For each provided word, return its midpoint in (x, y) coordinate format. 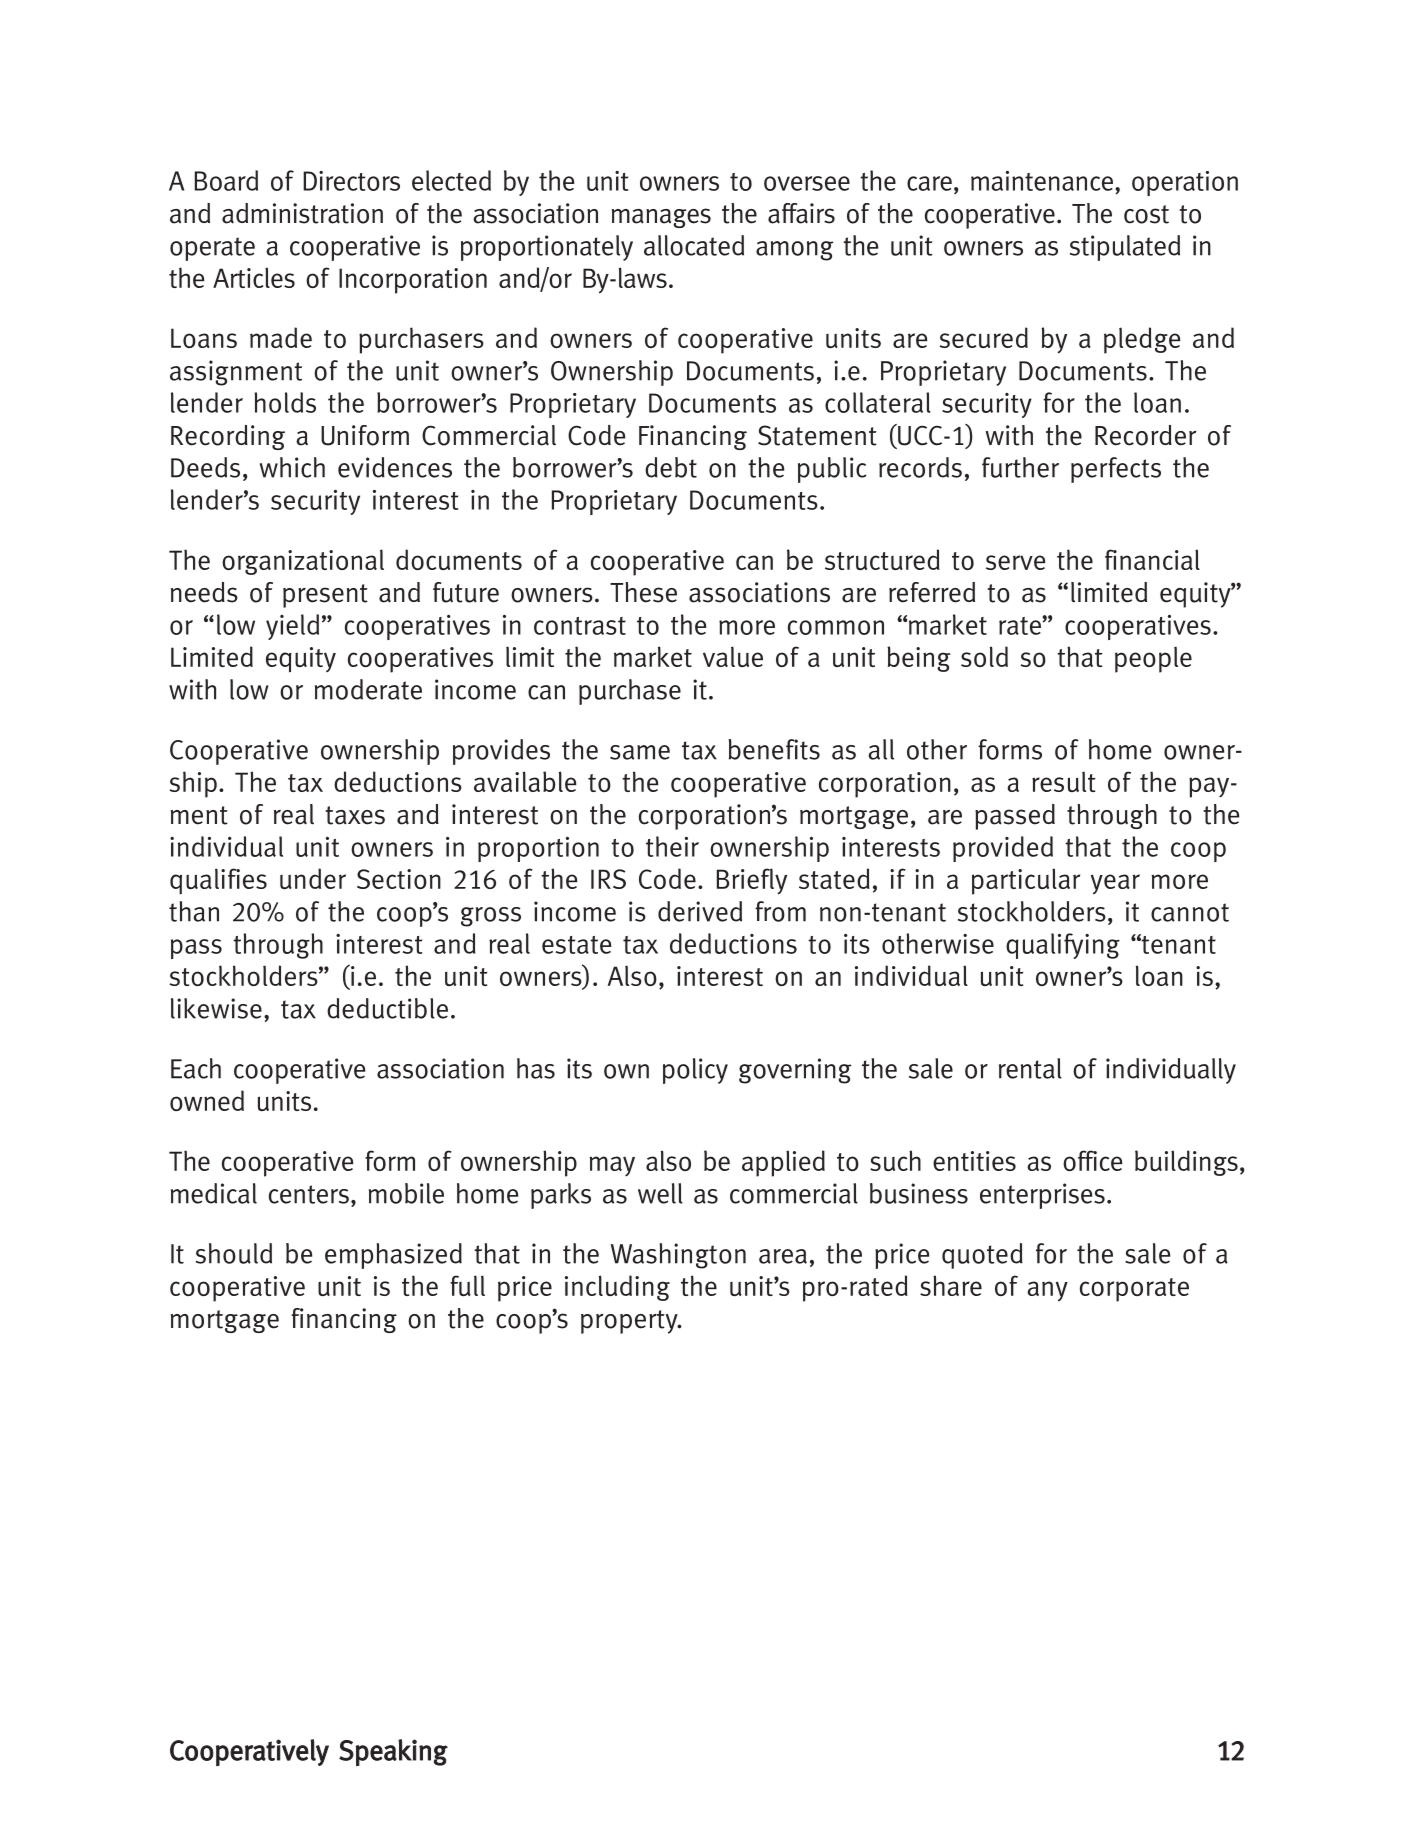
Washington (678, 1256)
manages (661, 218)
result (1064, 781)
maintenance (1042, 181)
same (640, 752)
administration (302, 213)
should (234, 1253)
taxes (355, 815)
